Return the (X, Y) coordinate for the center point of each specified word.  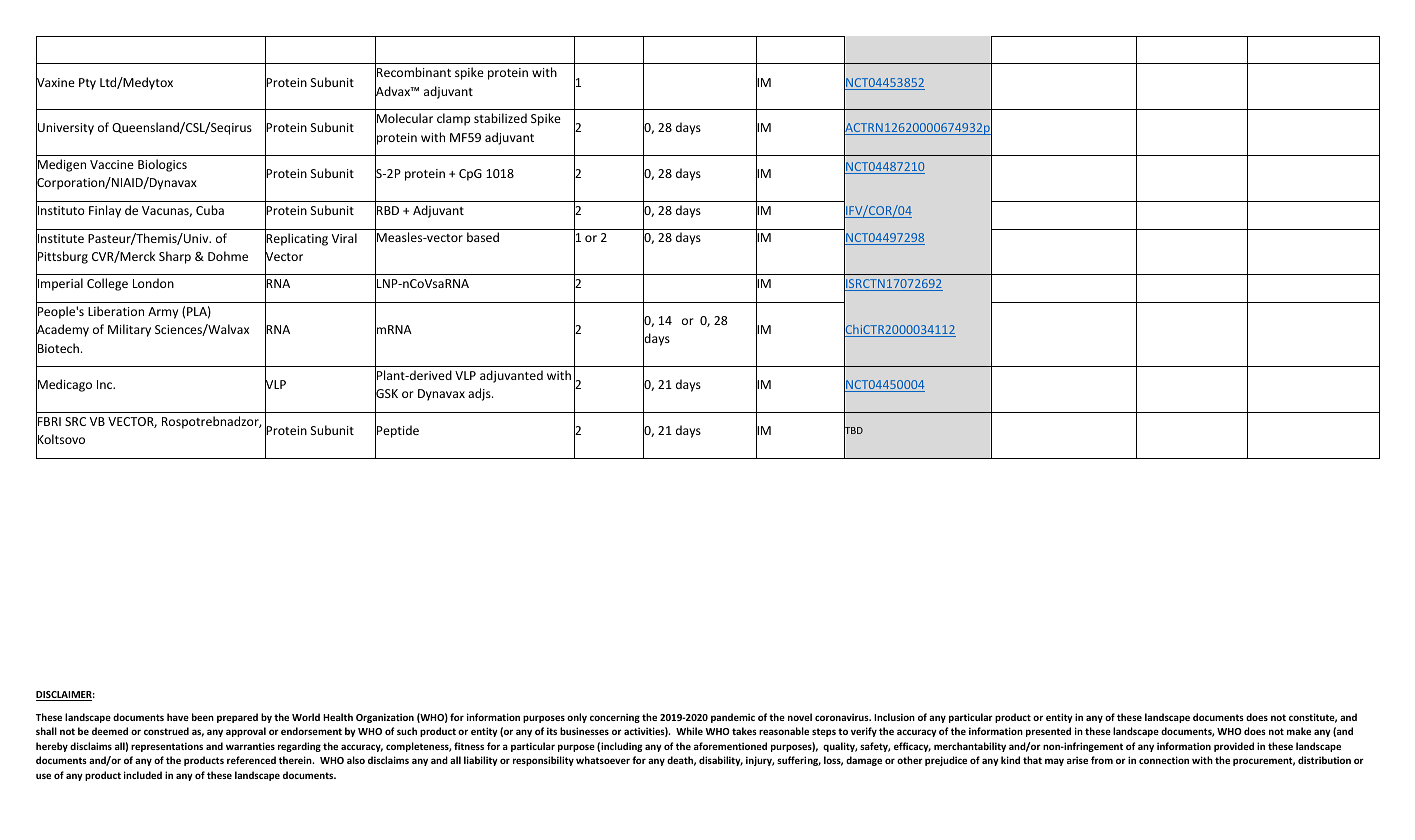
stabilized (500, 118)
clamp (453, 119)
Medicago (64, 386)
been (203, 717)
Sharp (175, 257)
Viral (344, 238)
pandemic (733, 718)
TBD (853, 431)
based (483, 237)
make (1299, 731)
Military (129, 330)
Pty (87, 84)
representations (167, 747)
